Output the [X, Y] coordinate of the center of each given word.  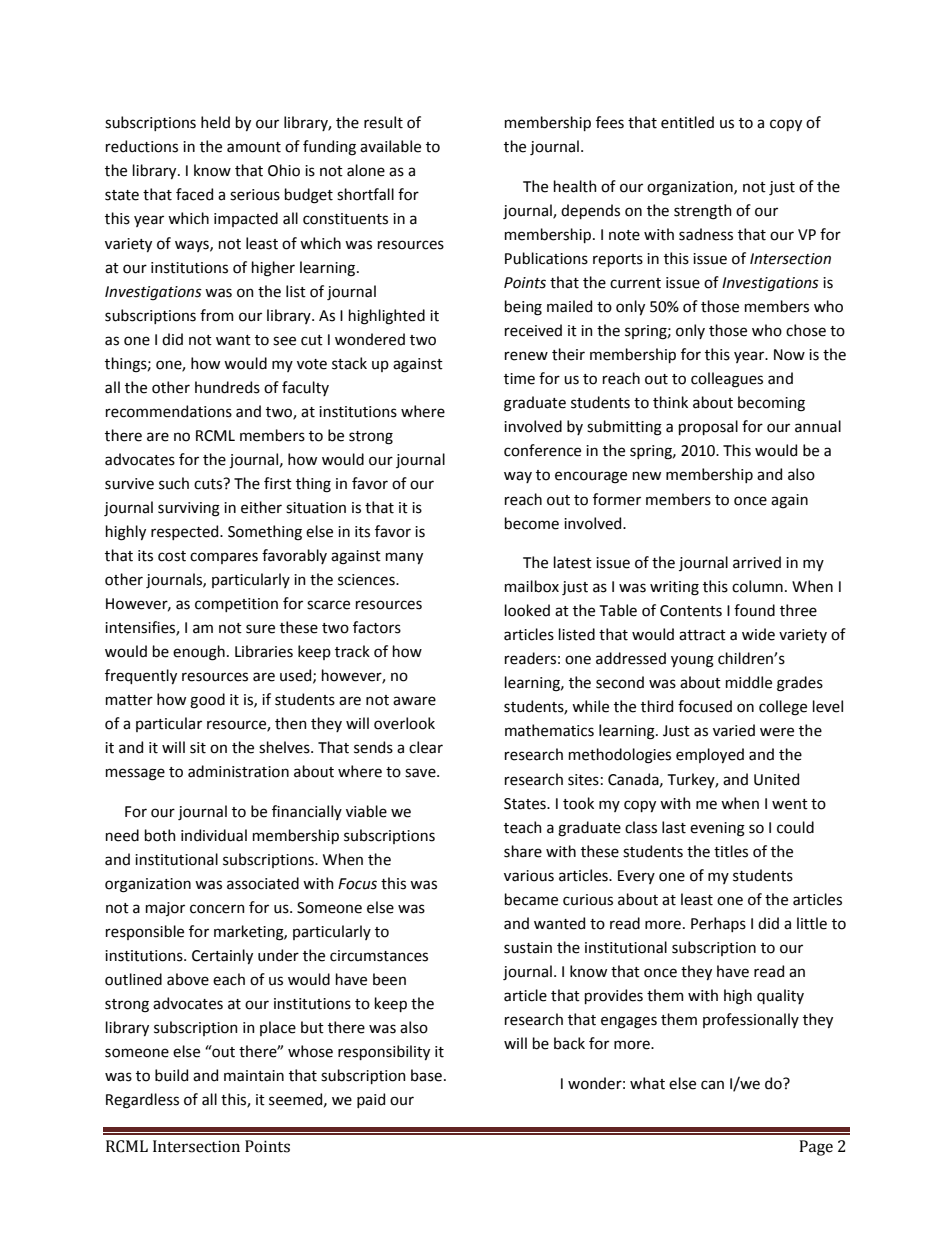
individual [214, 835]
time [519, 379]
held [215, 122]
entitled [687, 122]
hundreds [227, 387]
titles [731, 851]
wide [758, 634]
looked [527, 610]
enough [199, 653]
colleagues [727, 380]
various [529, 876]
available [390, 146]
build [171, 1075]
